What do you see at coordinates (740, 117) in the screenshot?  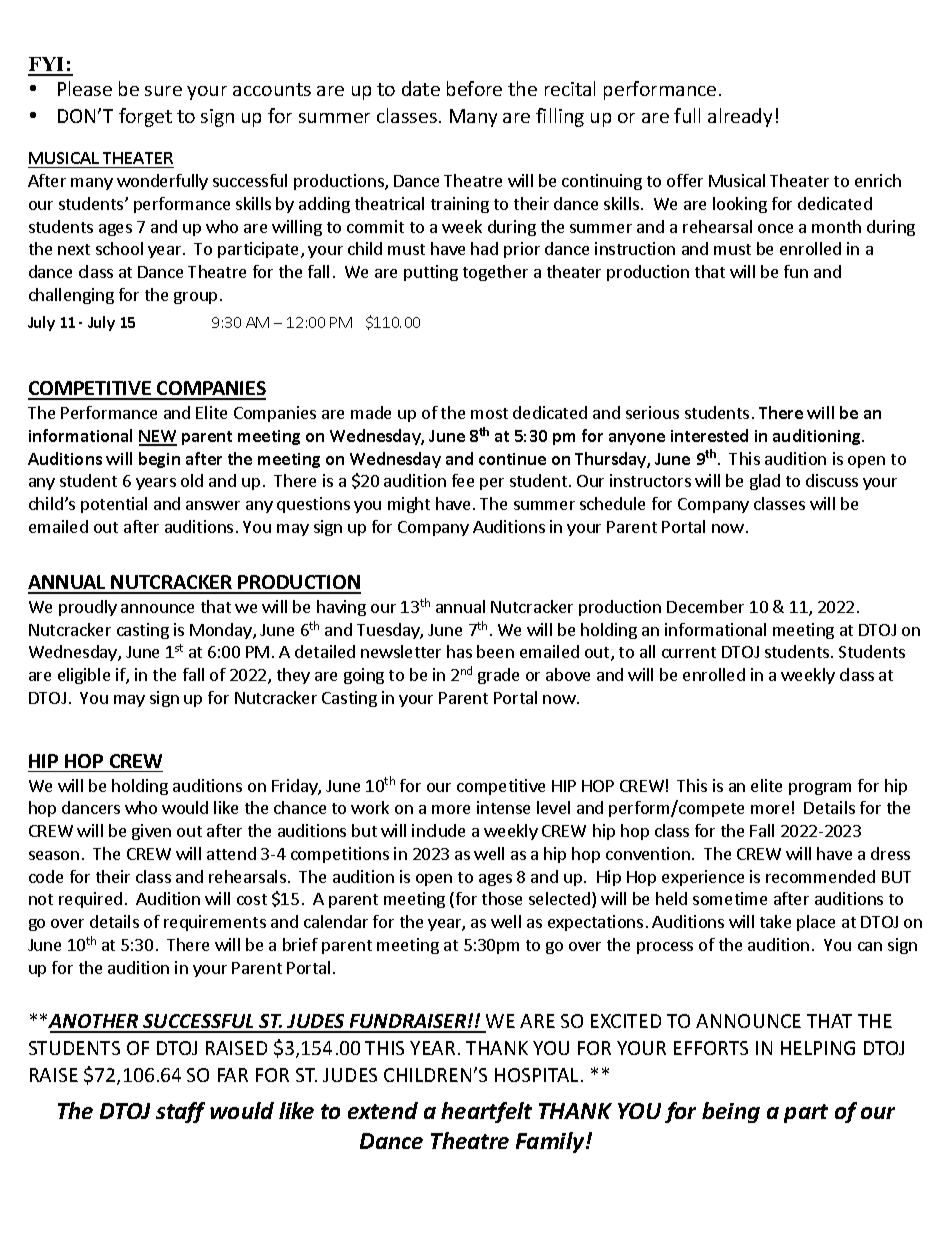 I see `already` at bounding box center [740, 117].
